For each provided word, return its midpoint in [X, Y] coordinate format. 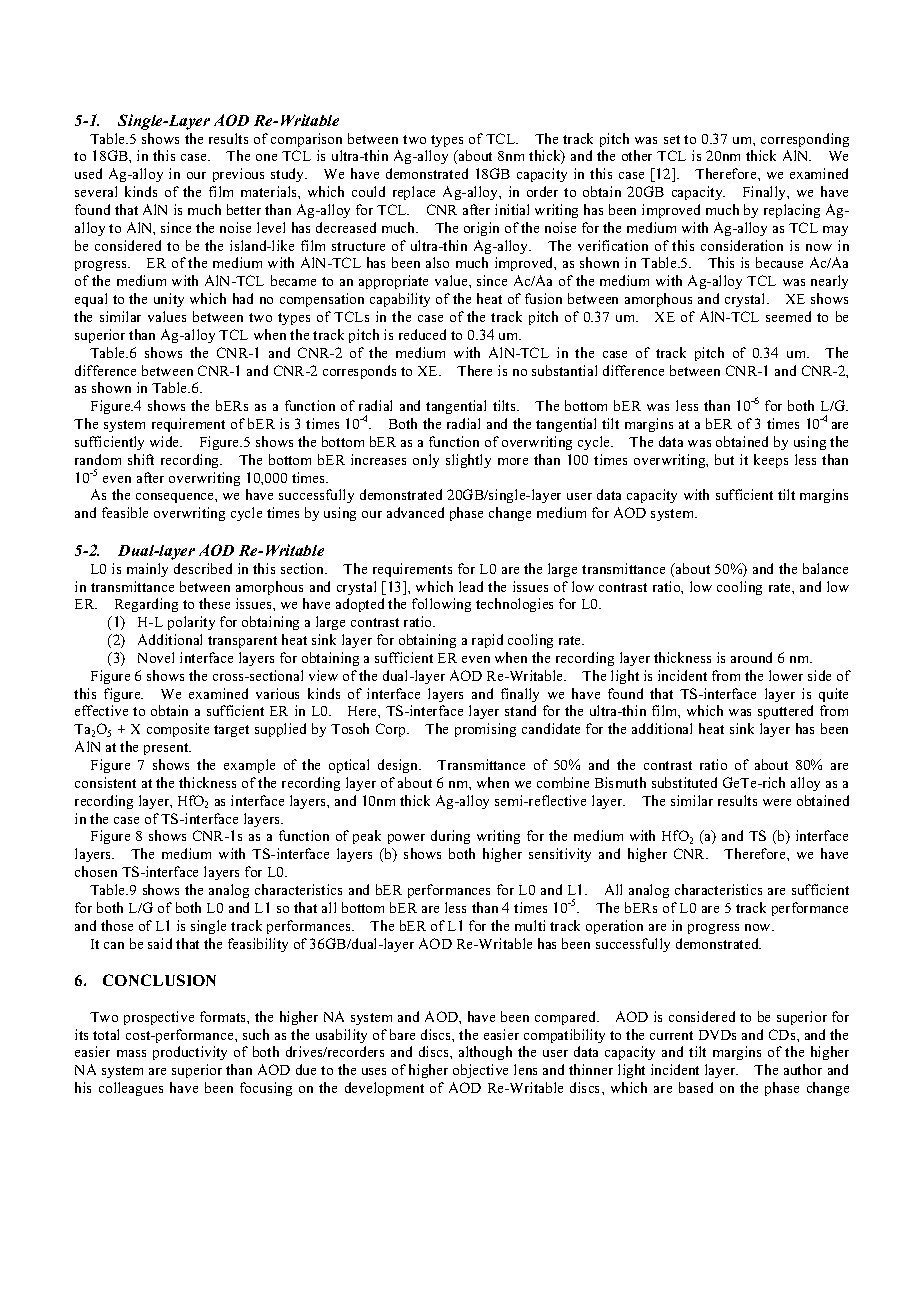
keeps [771, 461]
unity [169, 300]
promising [485, 730]
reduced [422, 334]
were [777, 802]
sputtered [785, 712]
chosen [96, 871]
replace [414, 193]
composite [178, 730]
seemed [788, 316]
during [450, 837]
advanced [415, 512]
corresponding [805, 140]
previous [238, 175]
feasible [125, 512]
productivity [190, 1053]
